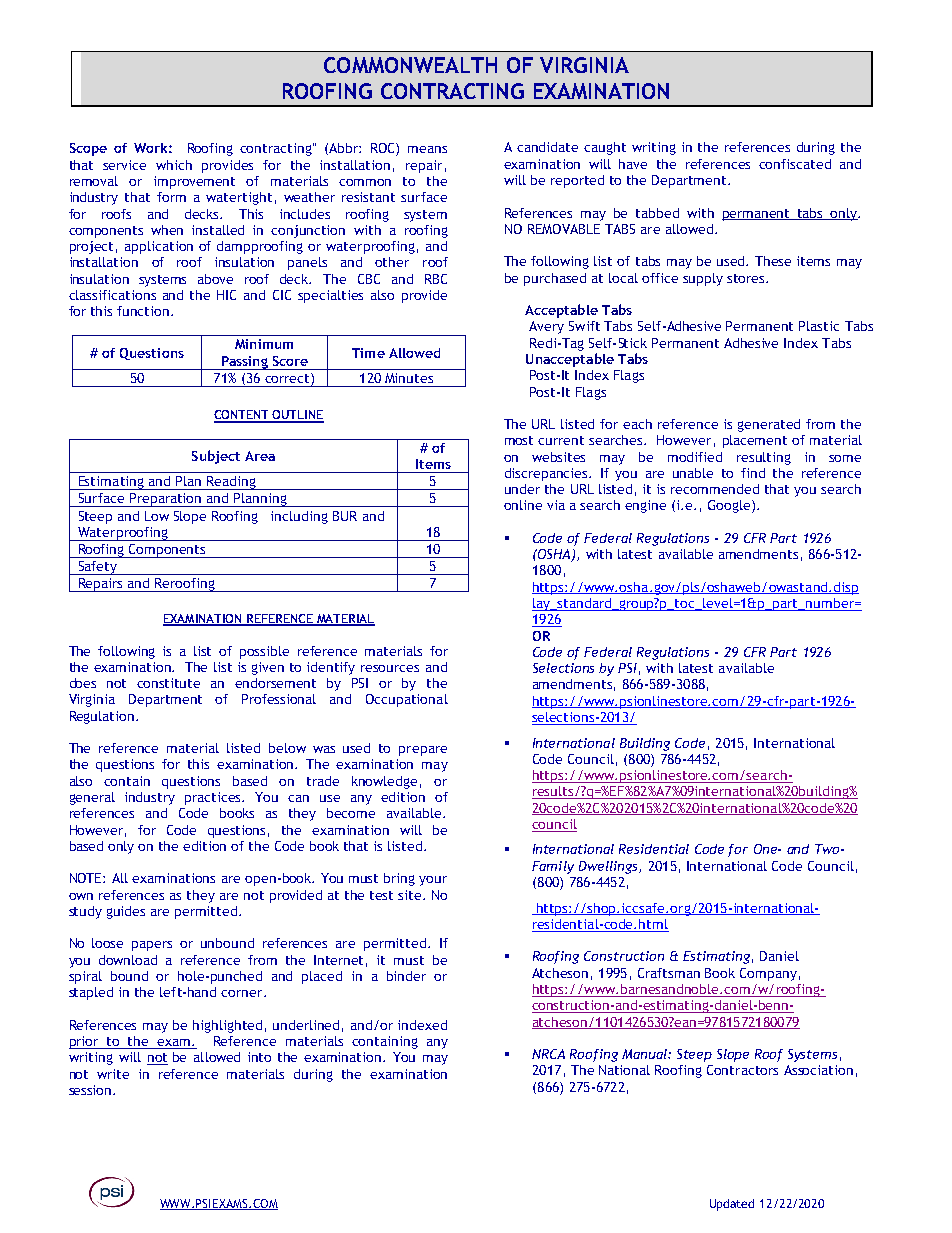 This page has width=952, height=1233. I want to click on Passing, so click(244, 363).
